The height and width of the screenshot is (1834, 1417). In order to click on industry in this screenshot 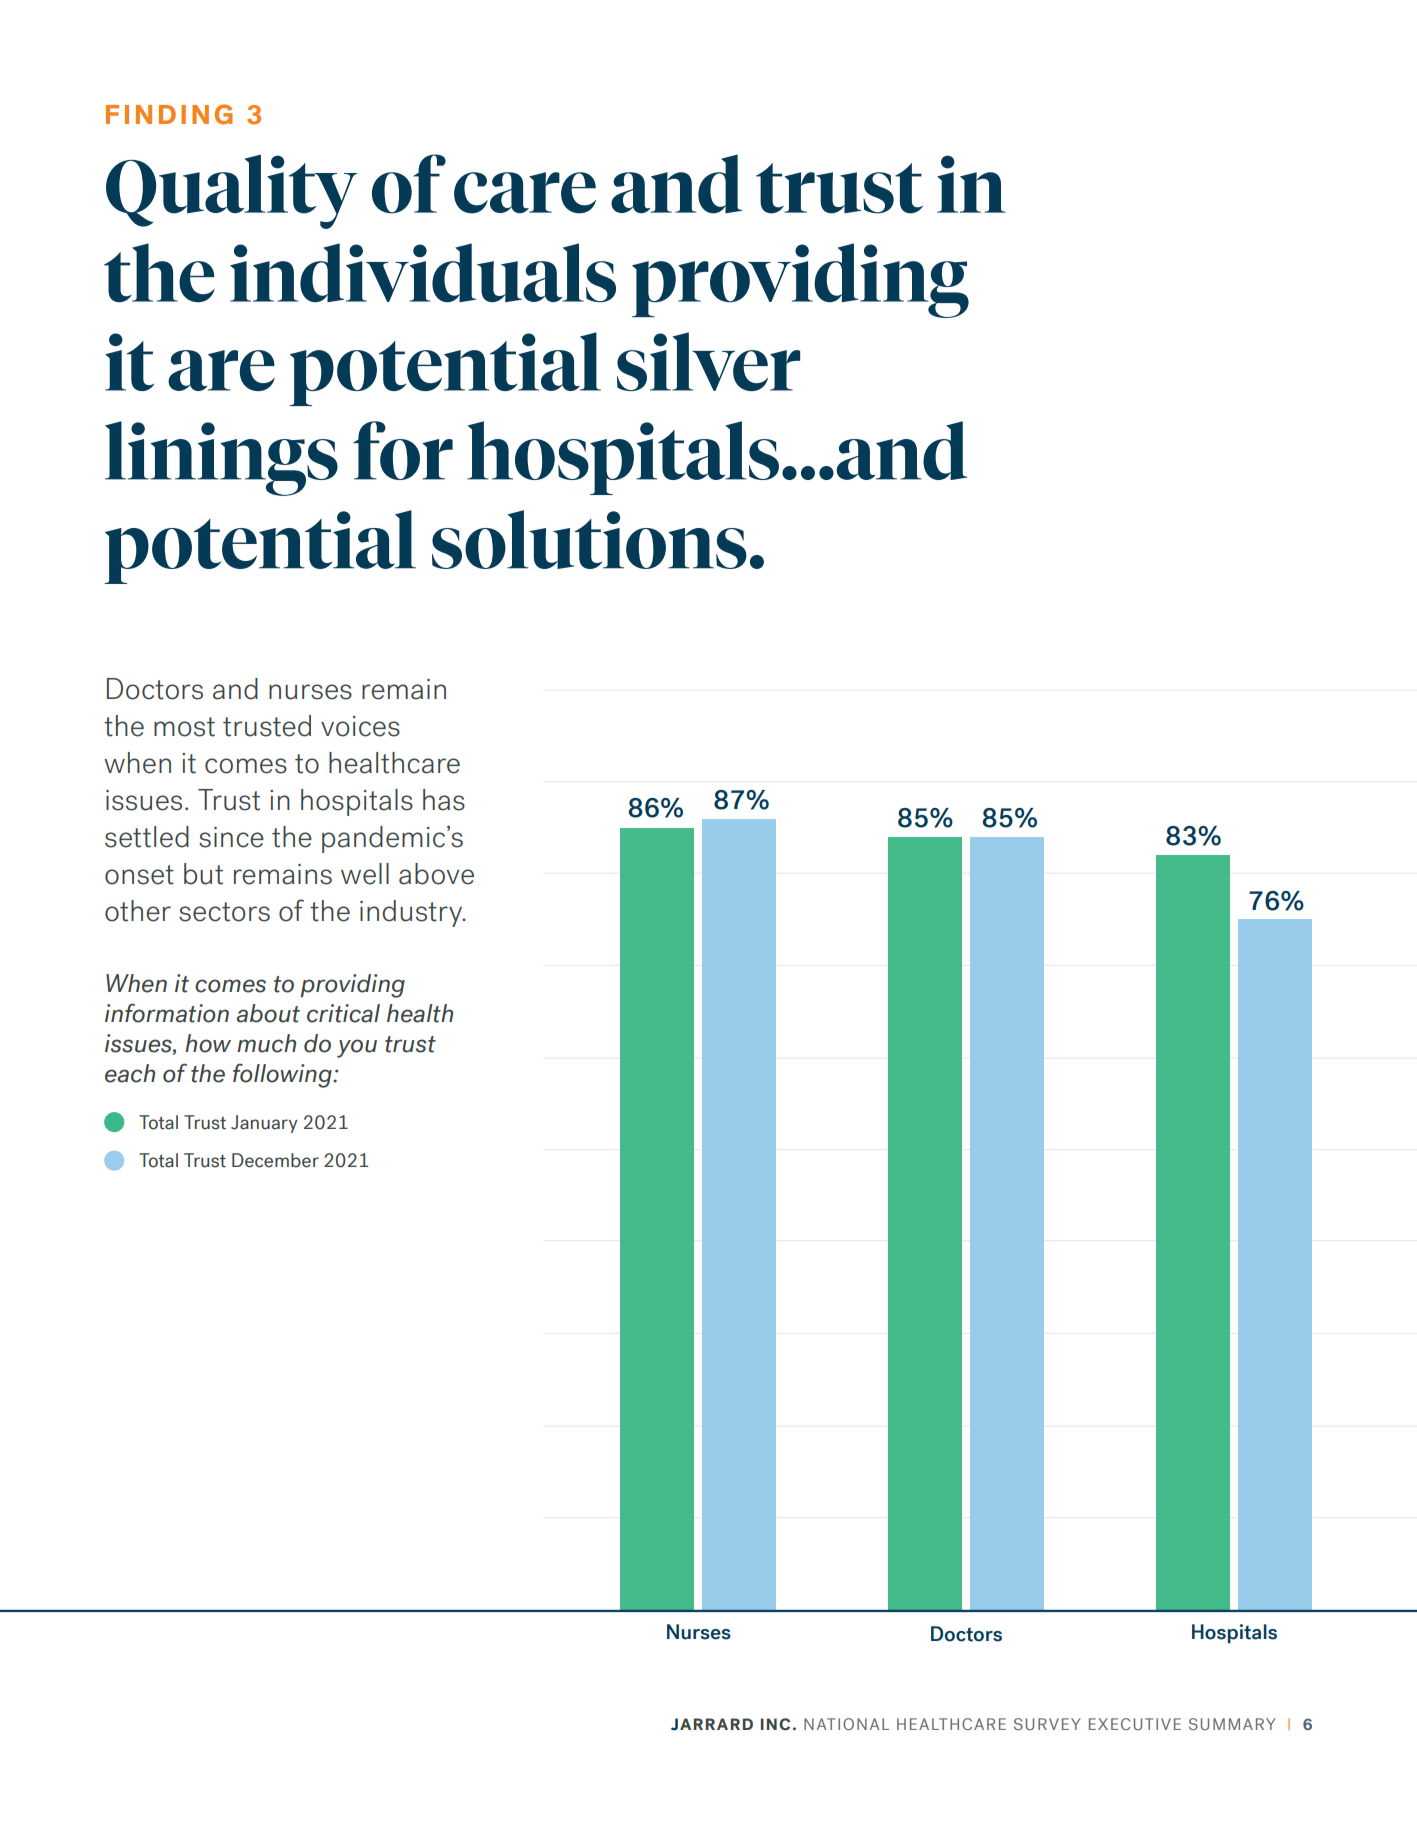, I will do `click(412, 913)`.
